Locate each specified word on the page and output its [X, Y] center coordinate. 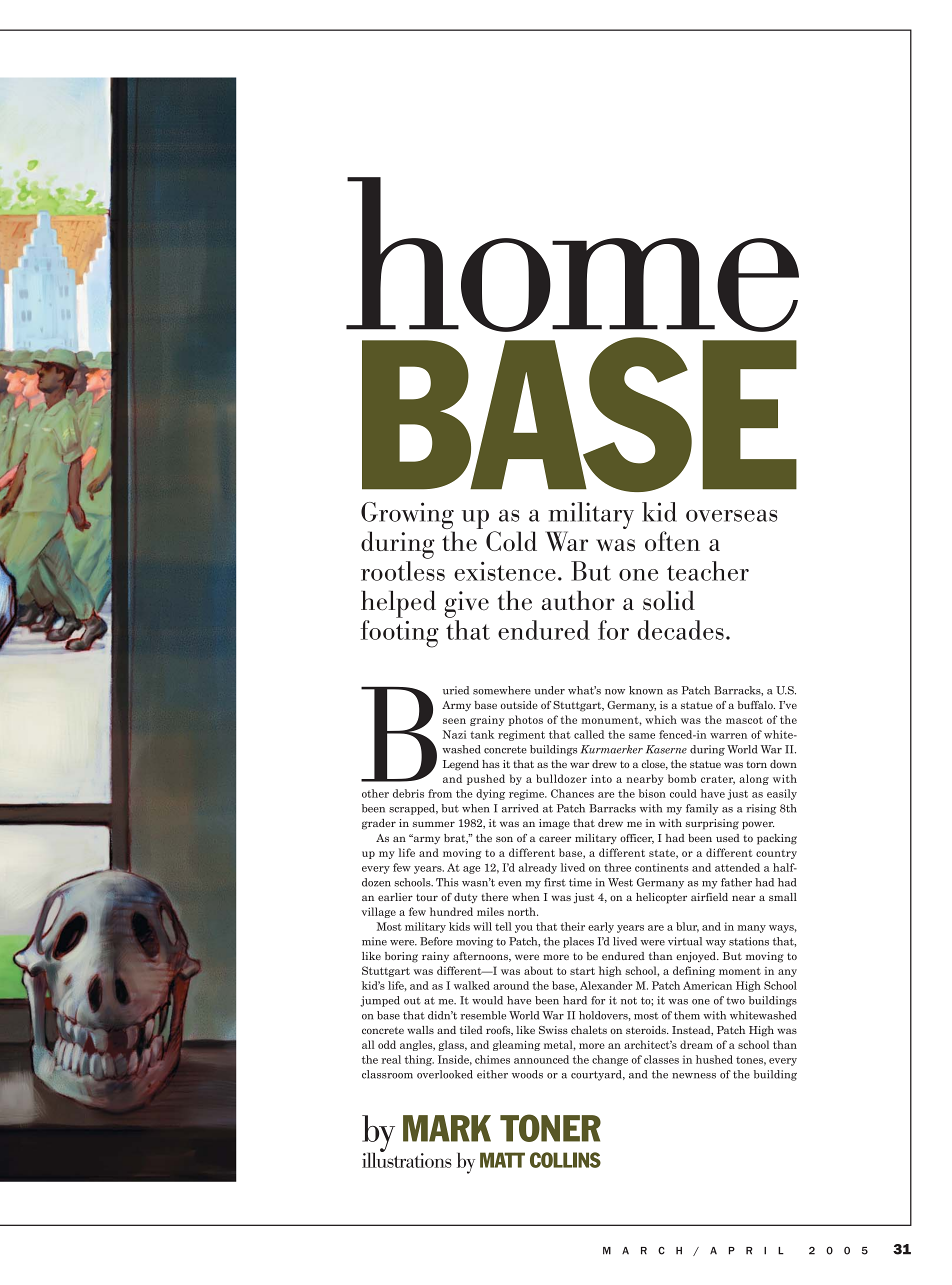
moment [740, 971]
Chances [572, 793]
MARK [447, 1128]
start [582, 971]
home [572, 254]
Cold [511, 541]
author [578, 601]
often [672, 541]
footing [399, 634]
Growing [408, 517]
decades [681, 630]
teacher [708, 571]
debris [408, 793]
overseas [732, 515]
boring [401, 957]
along [754, 779]
